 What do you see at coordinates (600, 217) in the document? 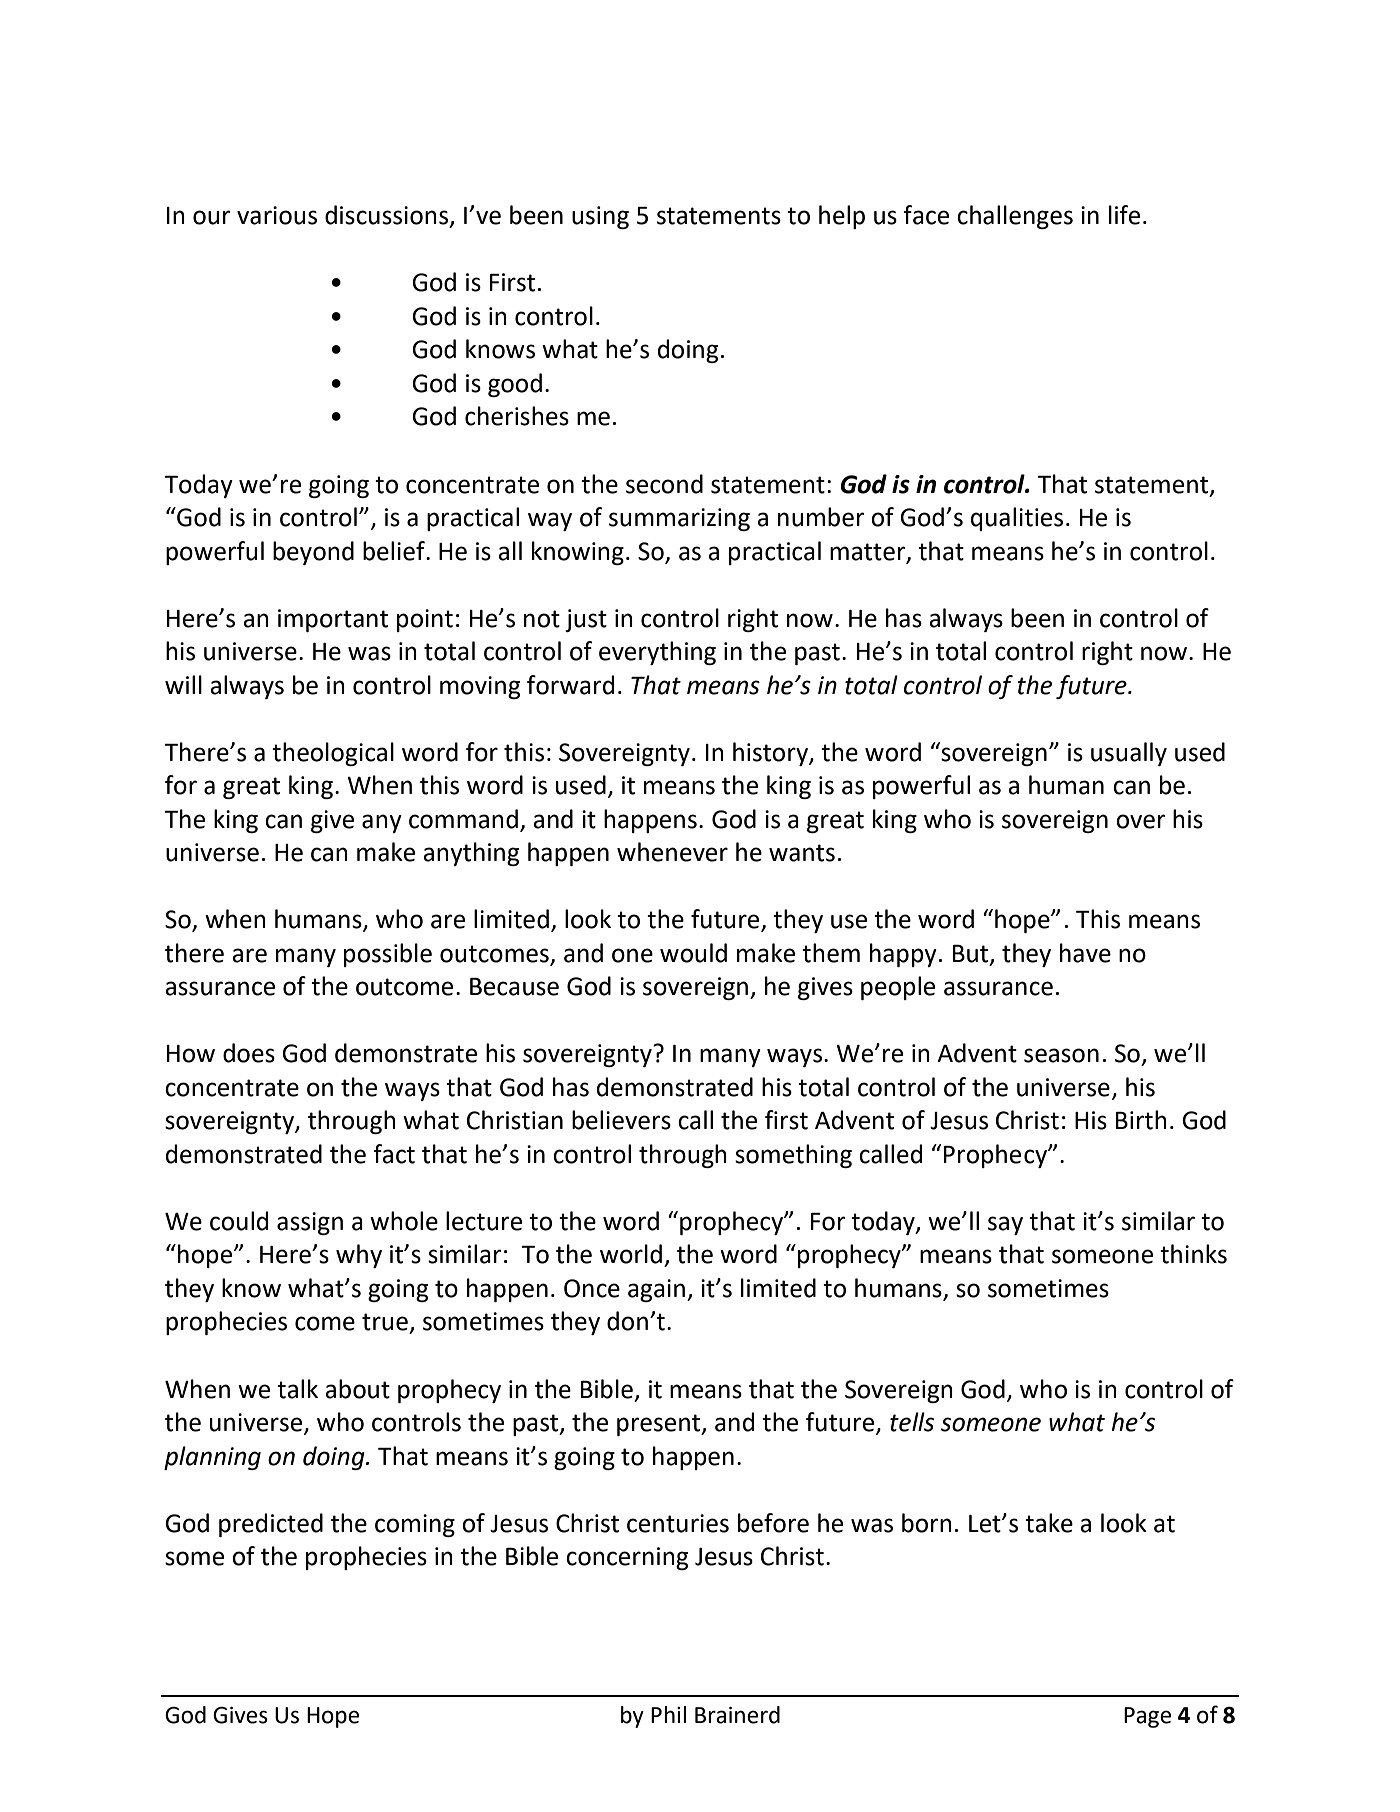
I see `using` at bounding box center [600, 217].
